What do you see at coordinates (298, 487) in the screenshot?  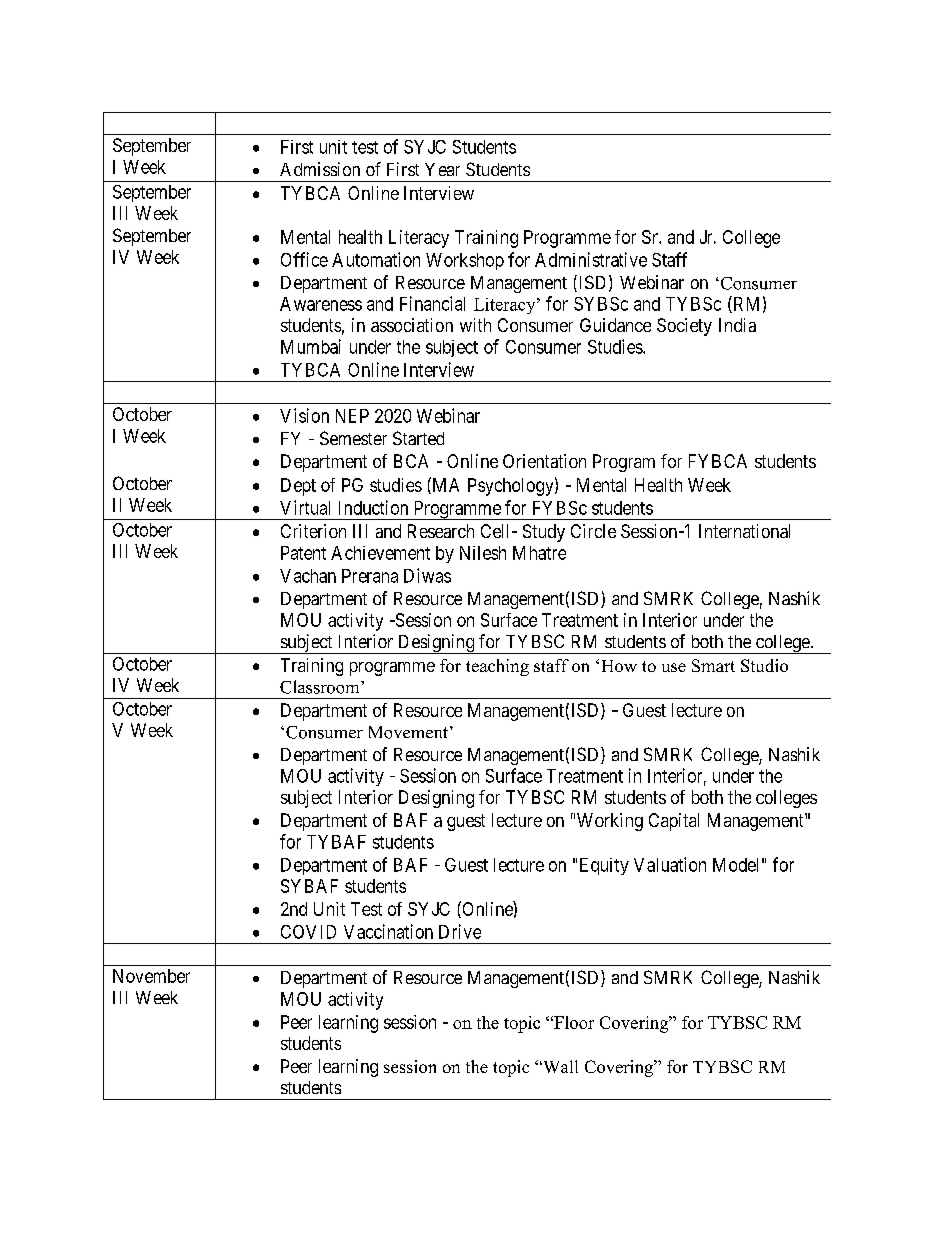 I see `Dept` at bounding box center [298, 487].
